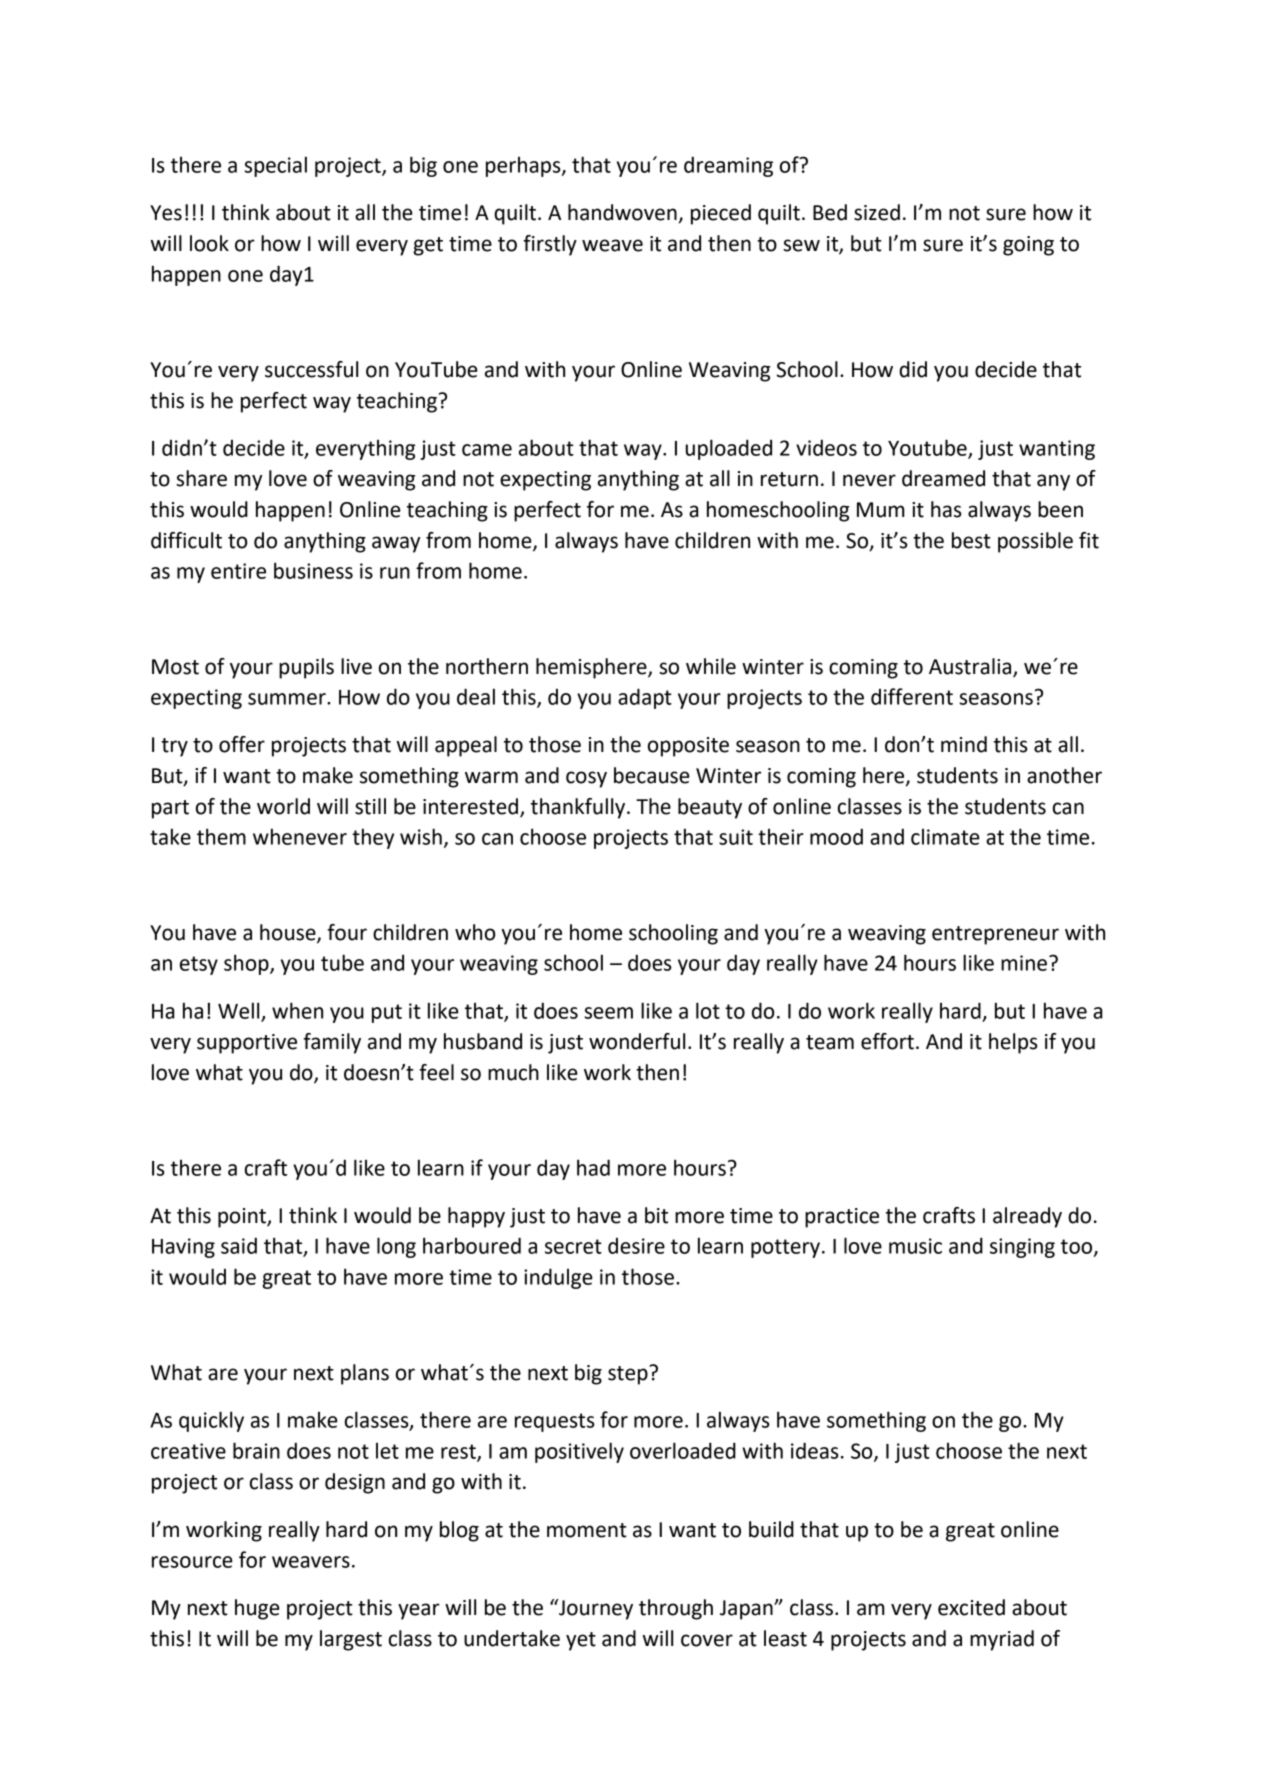 This screenshot has height=1786, width=1262. I want to click on house, so click(289, 933).
